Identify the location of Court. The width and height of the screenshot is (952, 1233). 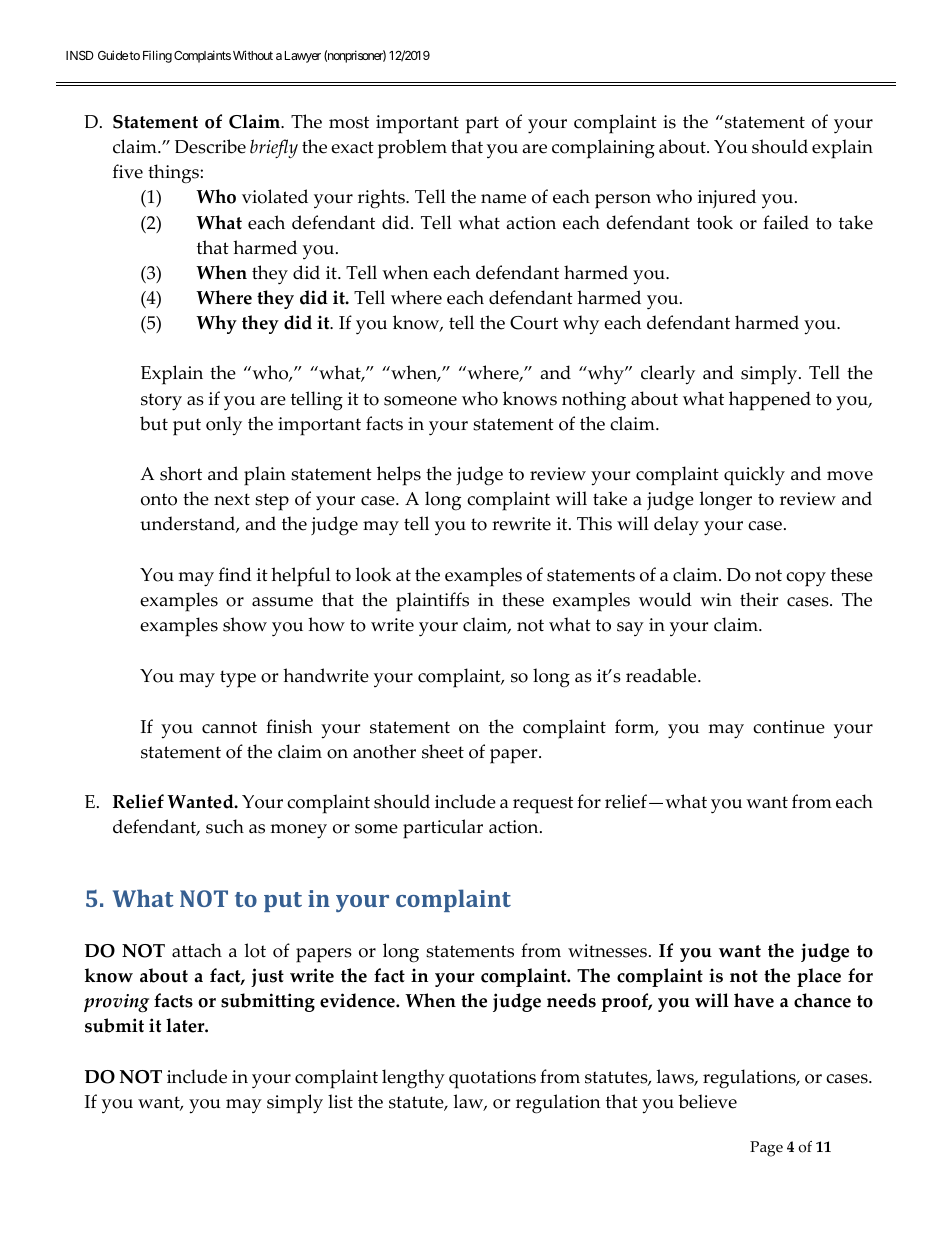
(534, 323).
